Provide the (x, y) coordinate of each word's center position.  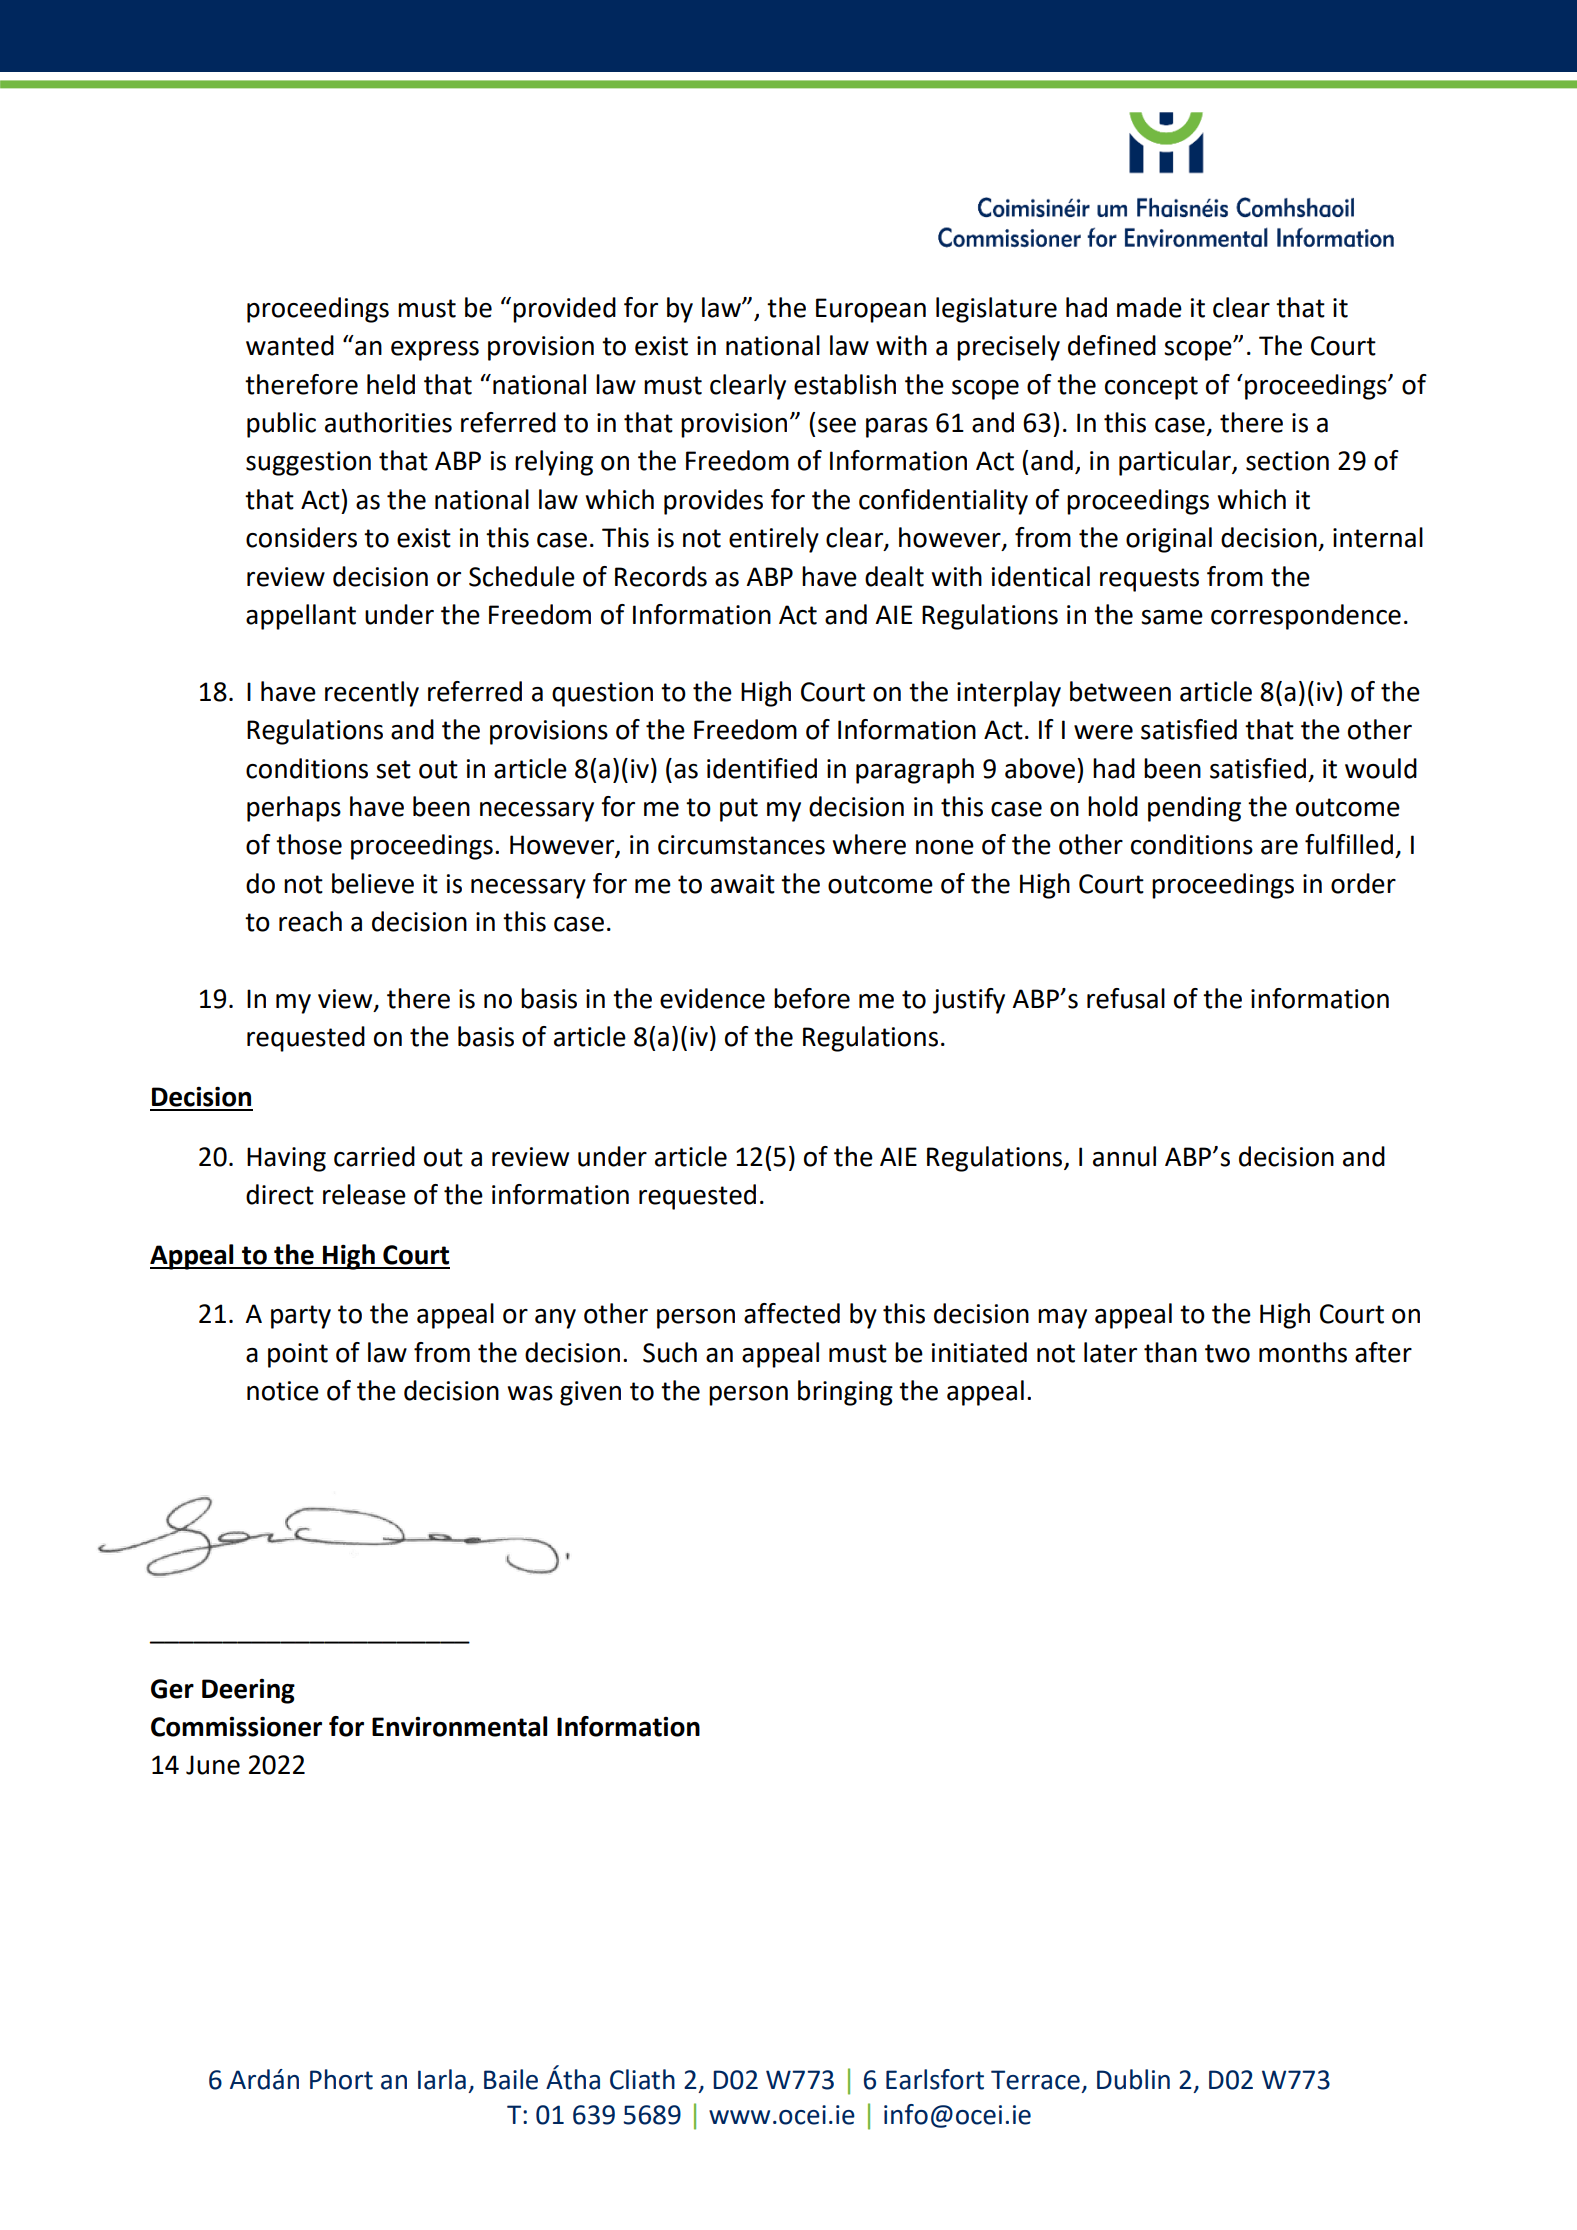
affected (792, 1313)
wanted (290, 345)
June (213, 1765)
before (812, 998)
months (1303, 1352)
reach (310, 921)
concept (1151, 388)
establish (845, 384)
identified (762, 768)
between (1120, 691)
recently (372, 694)
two (1227, 1353)
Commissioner (236, 1726)
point (298, 1355)
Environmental (459, 1726)
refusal (1126, 998)
